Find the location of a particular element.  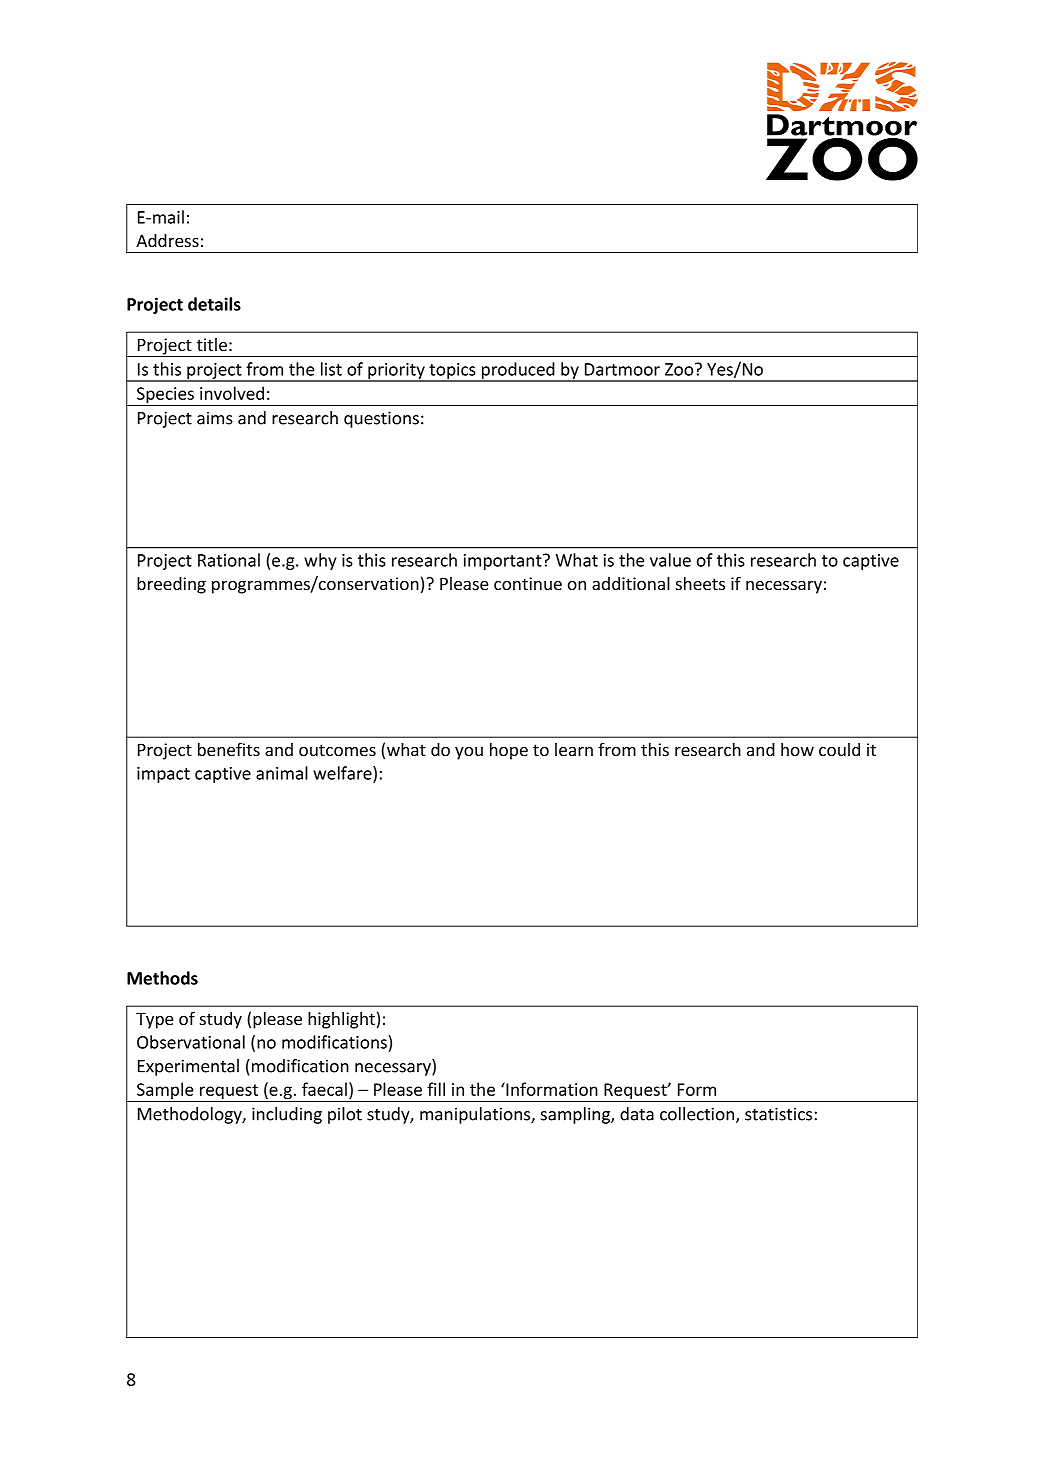

how is located at coordinates (797, 749).
